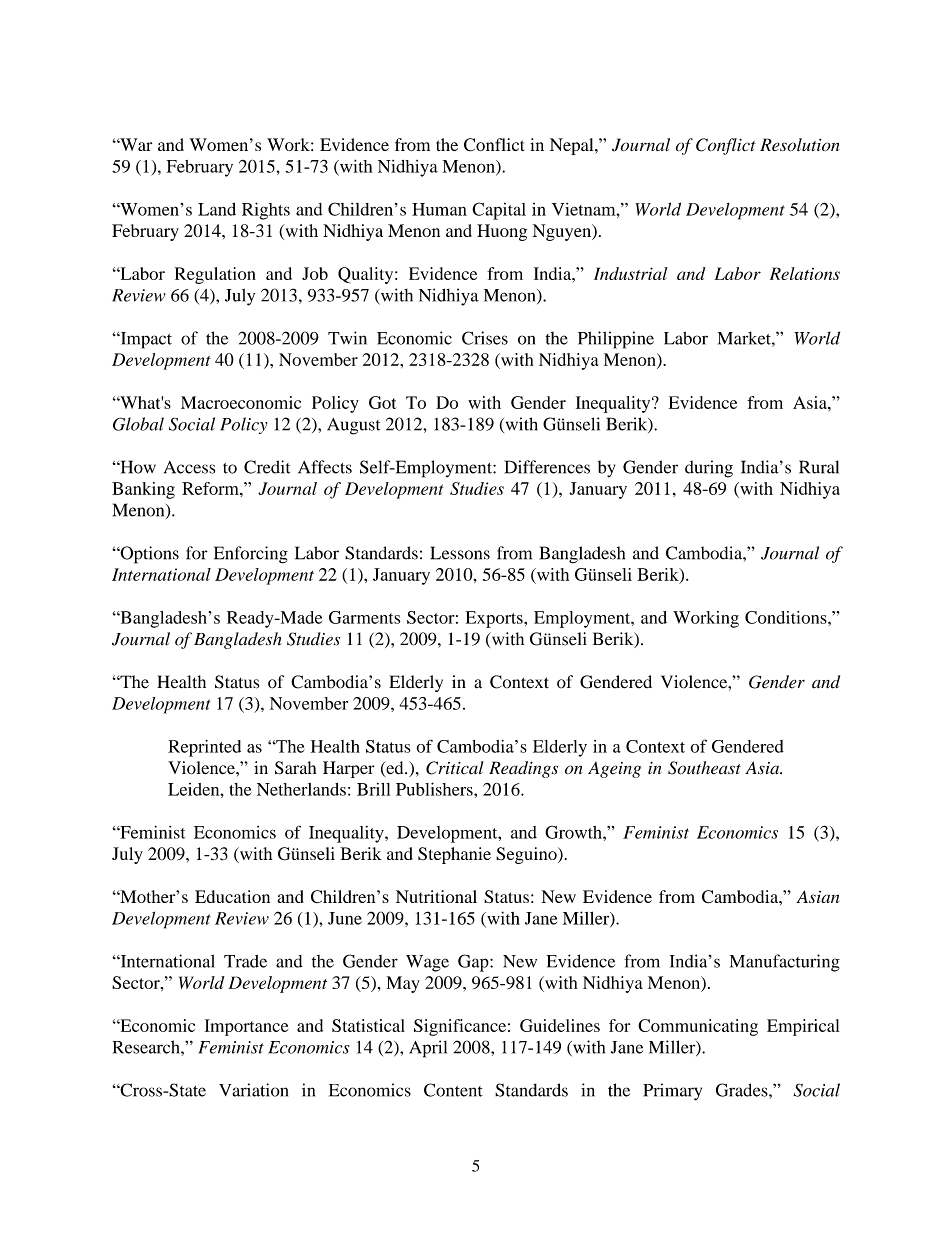 This screenshot has width=952, height=1233. Describe the element at coordinates (787, 617) in the screenshot. I see `Conditions` at that location.
